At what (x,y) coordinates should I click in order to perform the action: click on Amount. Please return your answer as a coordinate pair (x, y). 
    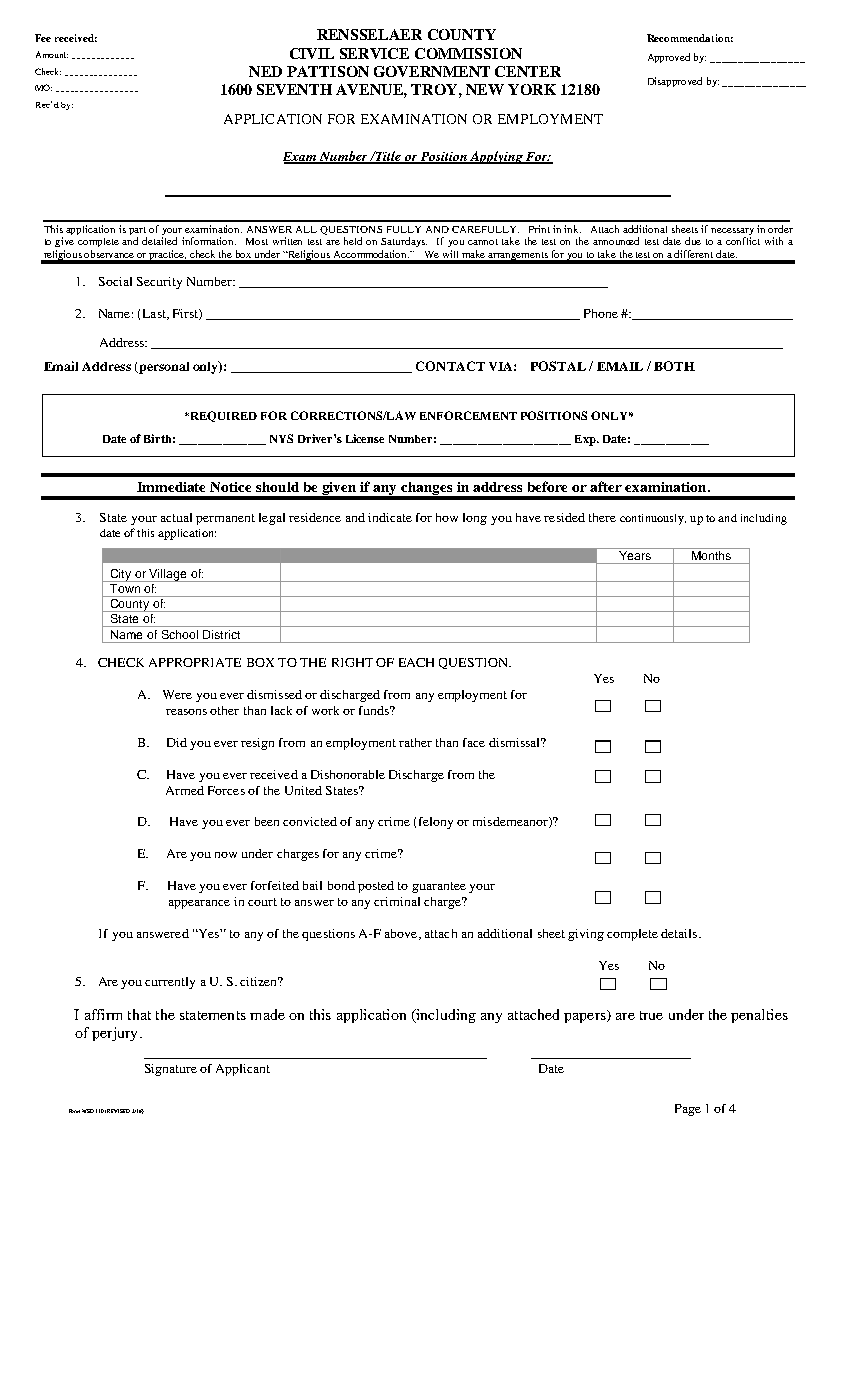
    Looking at the image, I should click on (52, 54).
